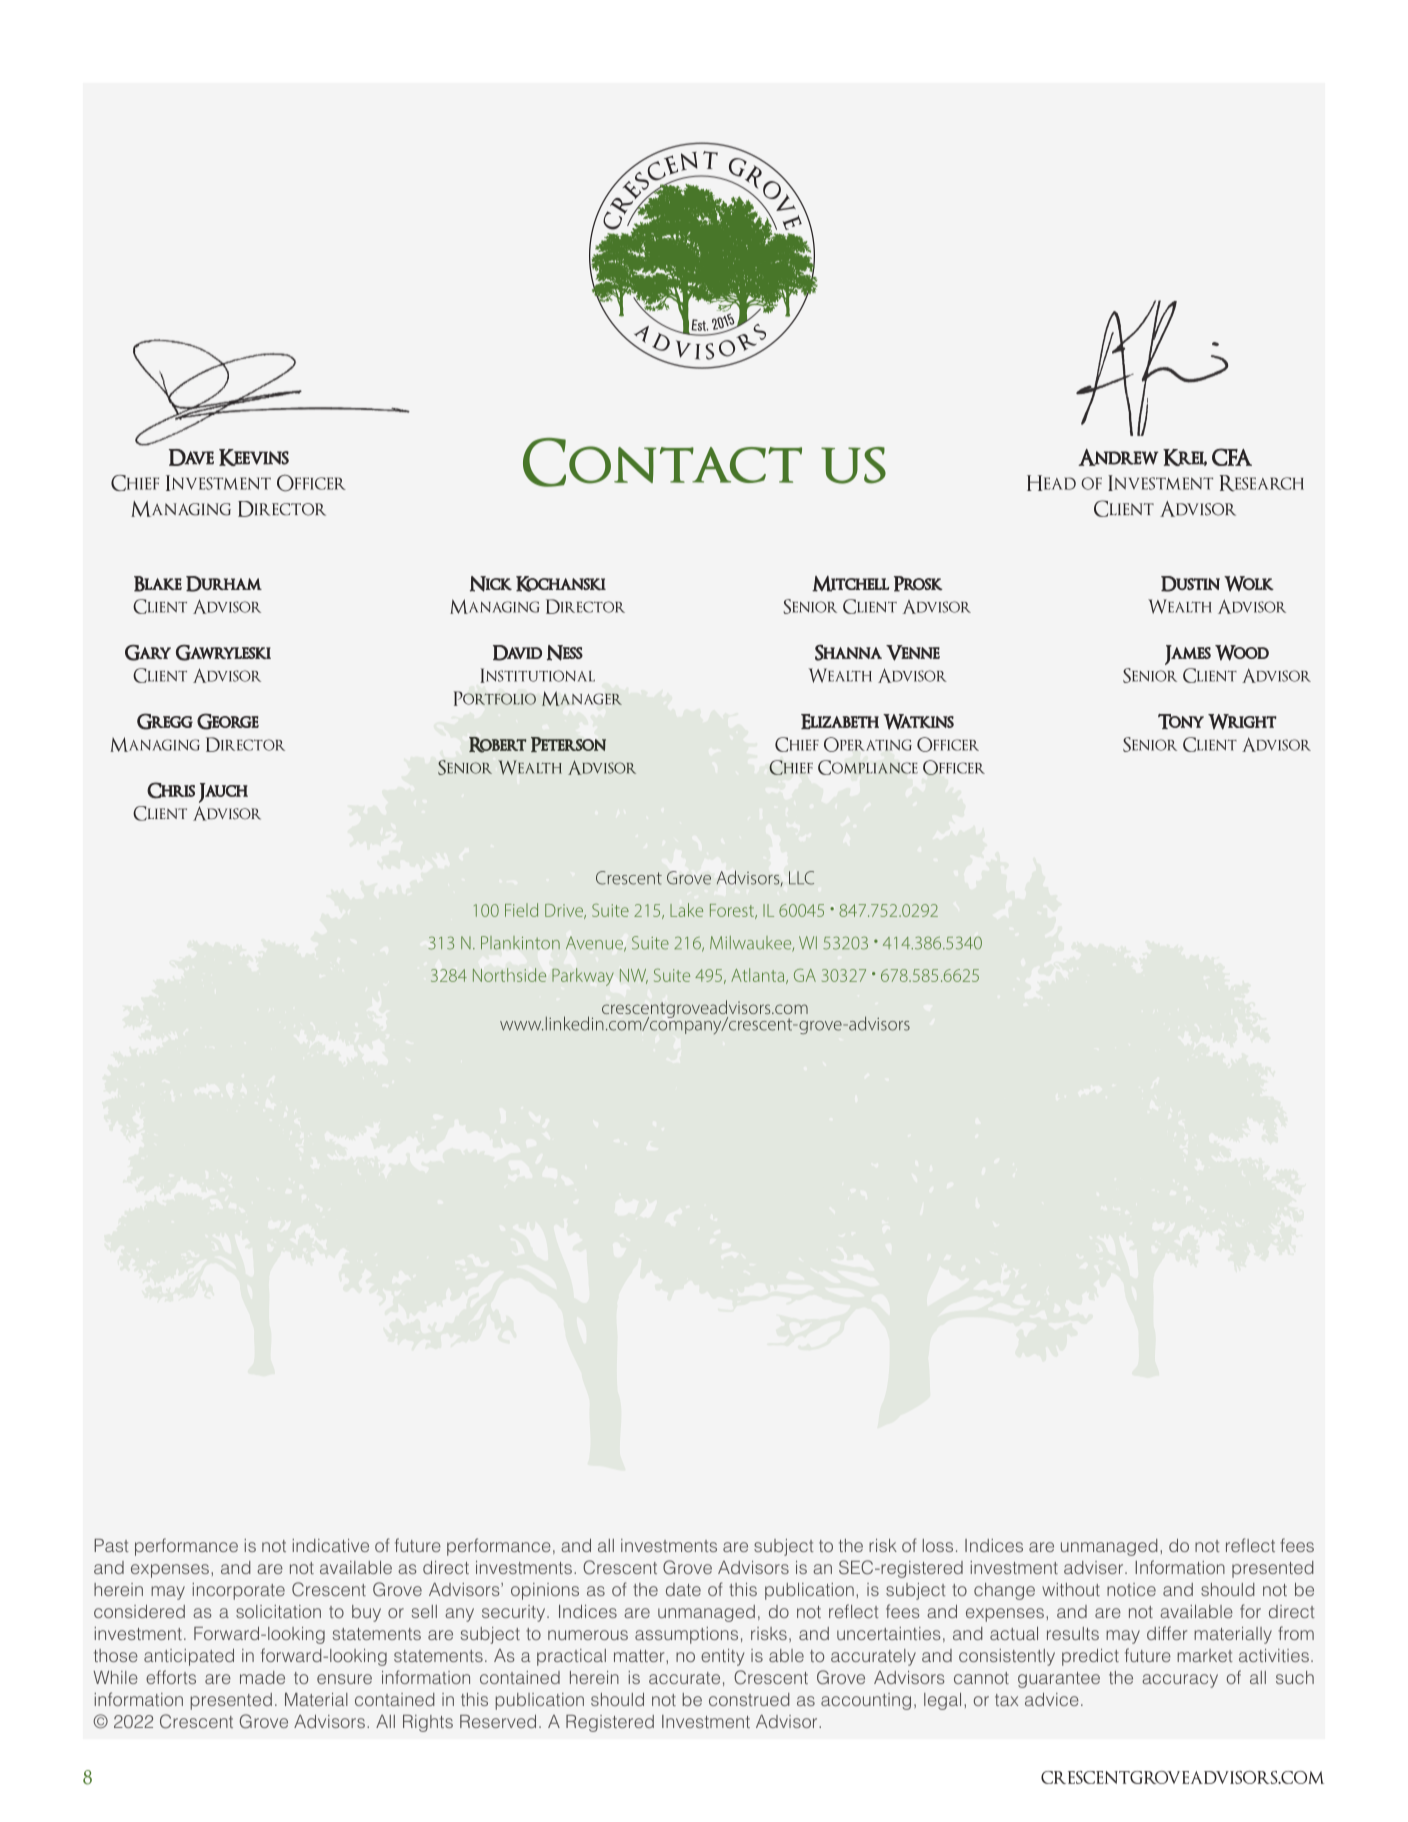  Describe the element at coordinates (1118, 457) in the image. I see `Andrew` at that location.
